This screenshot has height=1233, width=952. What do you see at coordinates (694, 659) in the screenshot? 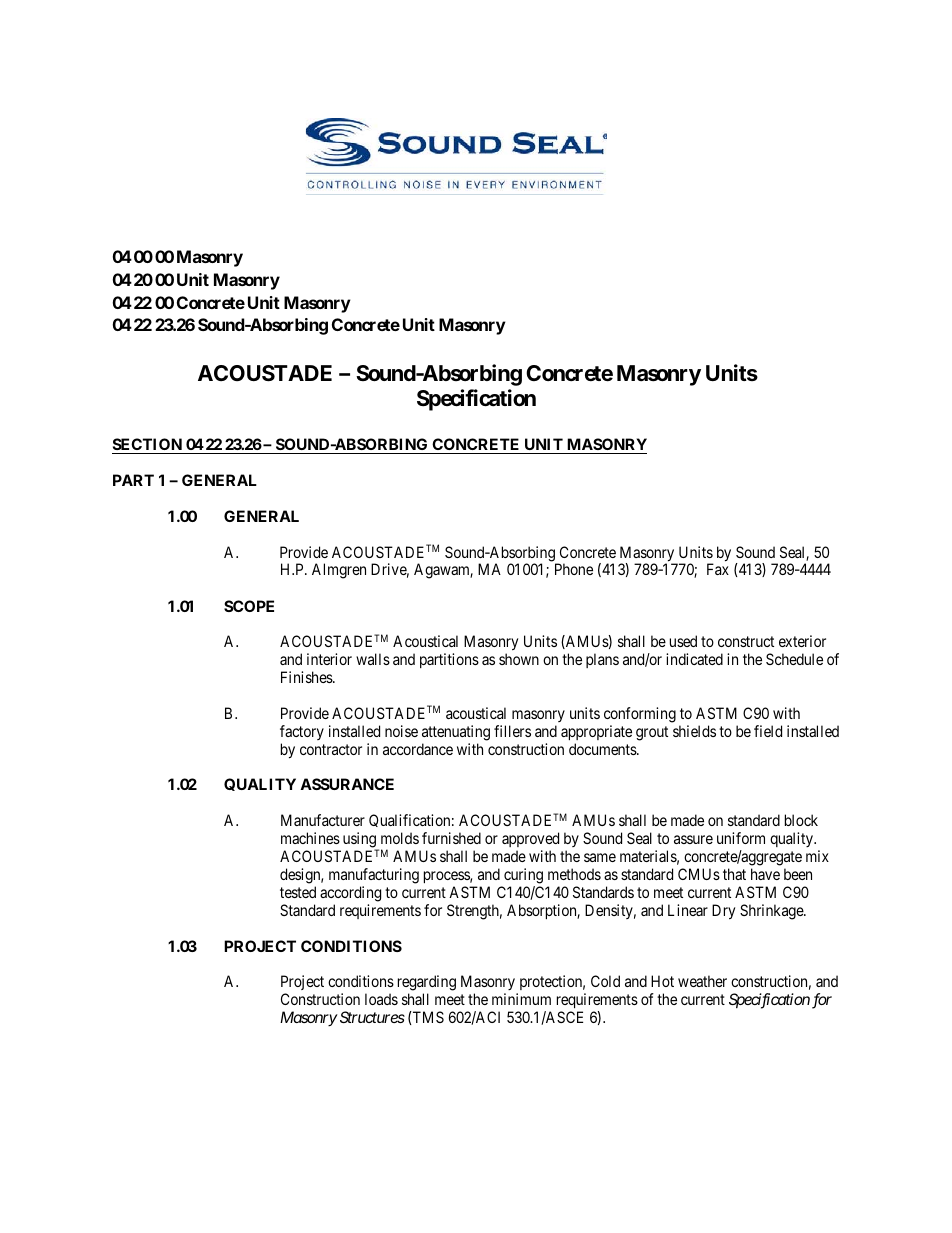
I see `indicated` at bounding box center [694, 659].
